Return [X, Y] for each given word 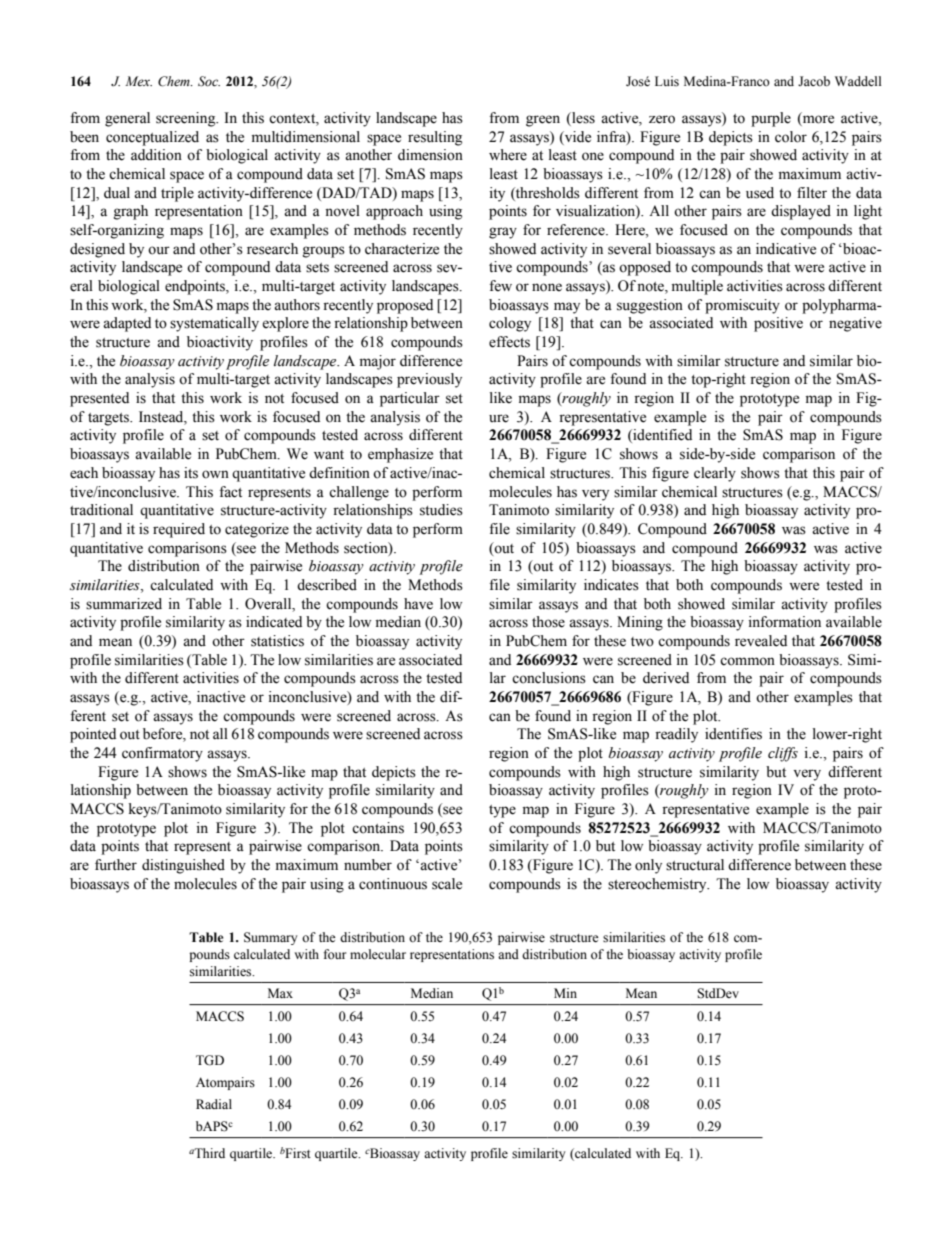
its [191, 473]
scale [447, 884]
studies [441, 510]
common [747, 661]
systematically [214, 324]
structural [695, 865]
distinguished [183, 866]
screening [187, 119]
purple [771, 119]
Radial [214, 1104]
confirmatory [162, 754]
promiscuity [742, 306]
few [500, 286]
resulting [435, 138]
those [548, 622]
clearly [715, 474]
